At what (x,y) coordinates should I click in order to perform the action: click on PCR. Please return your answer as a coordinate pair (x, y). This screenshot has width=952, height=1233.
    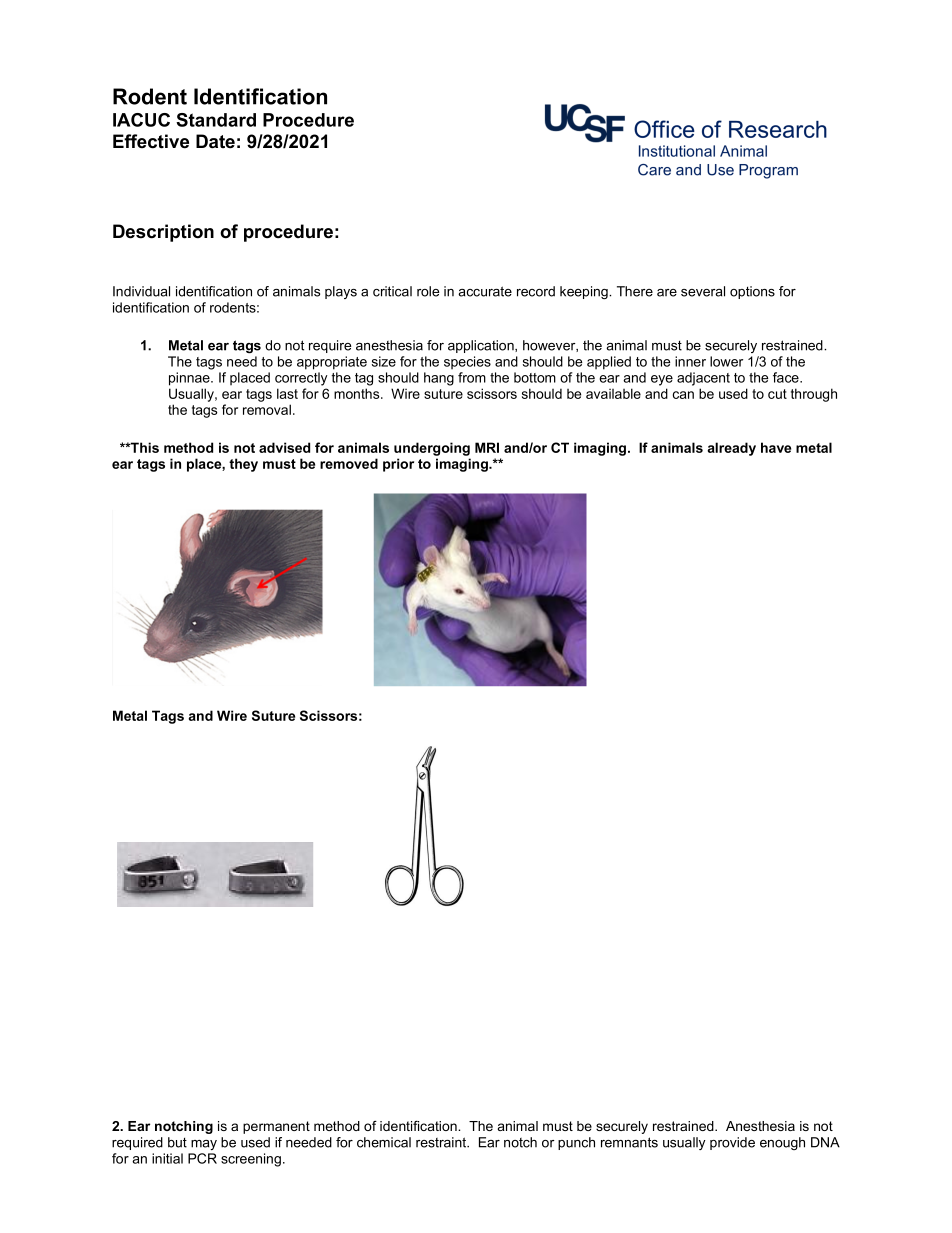
    Looking at the image, I should click on (202, 1158).
